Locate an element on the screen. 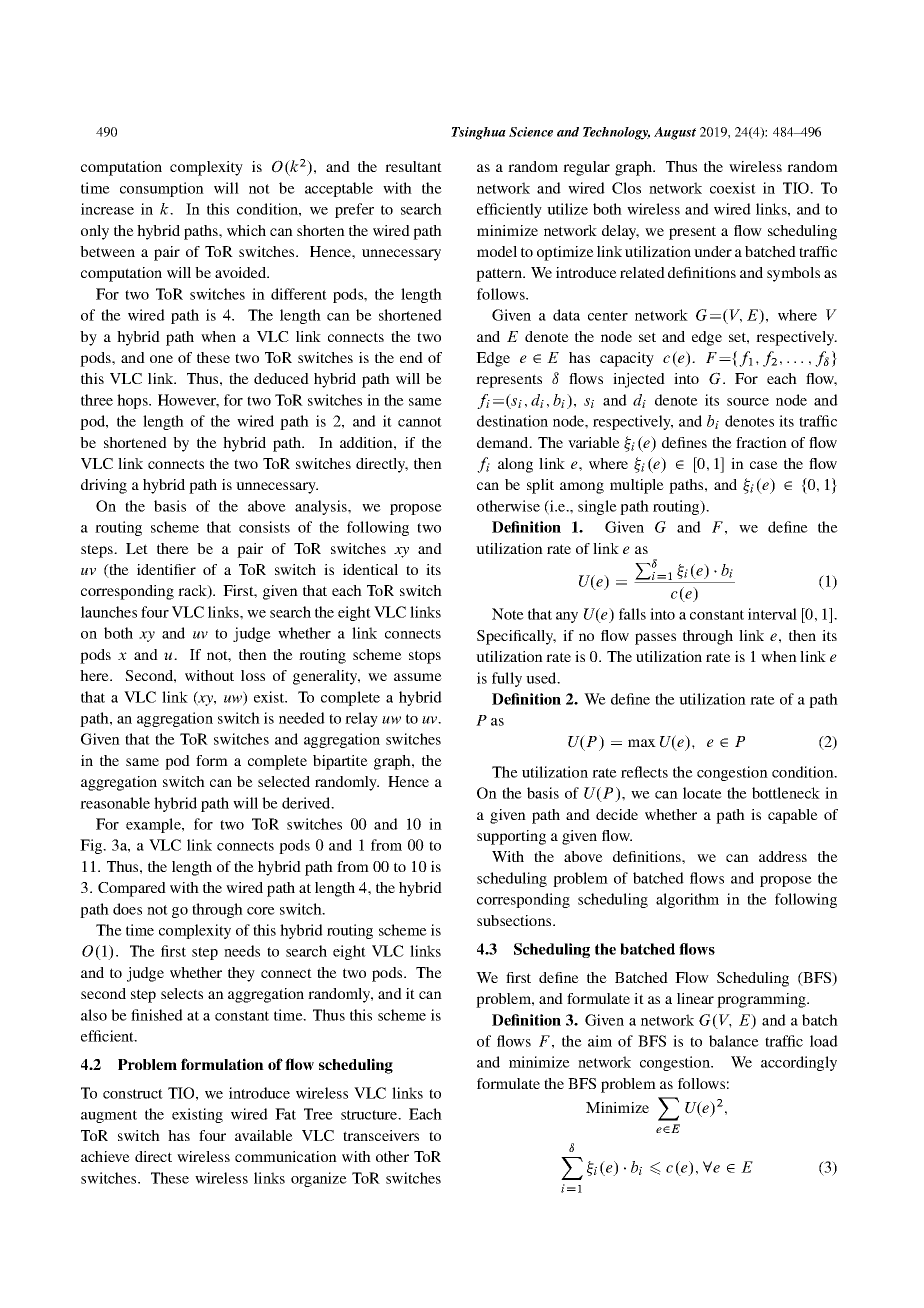 This screenshot has width=924, height=1308. achieve is located at coordinates (105, 1156).
